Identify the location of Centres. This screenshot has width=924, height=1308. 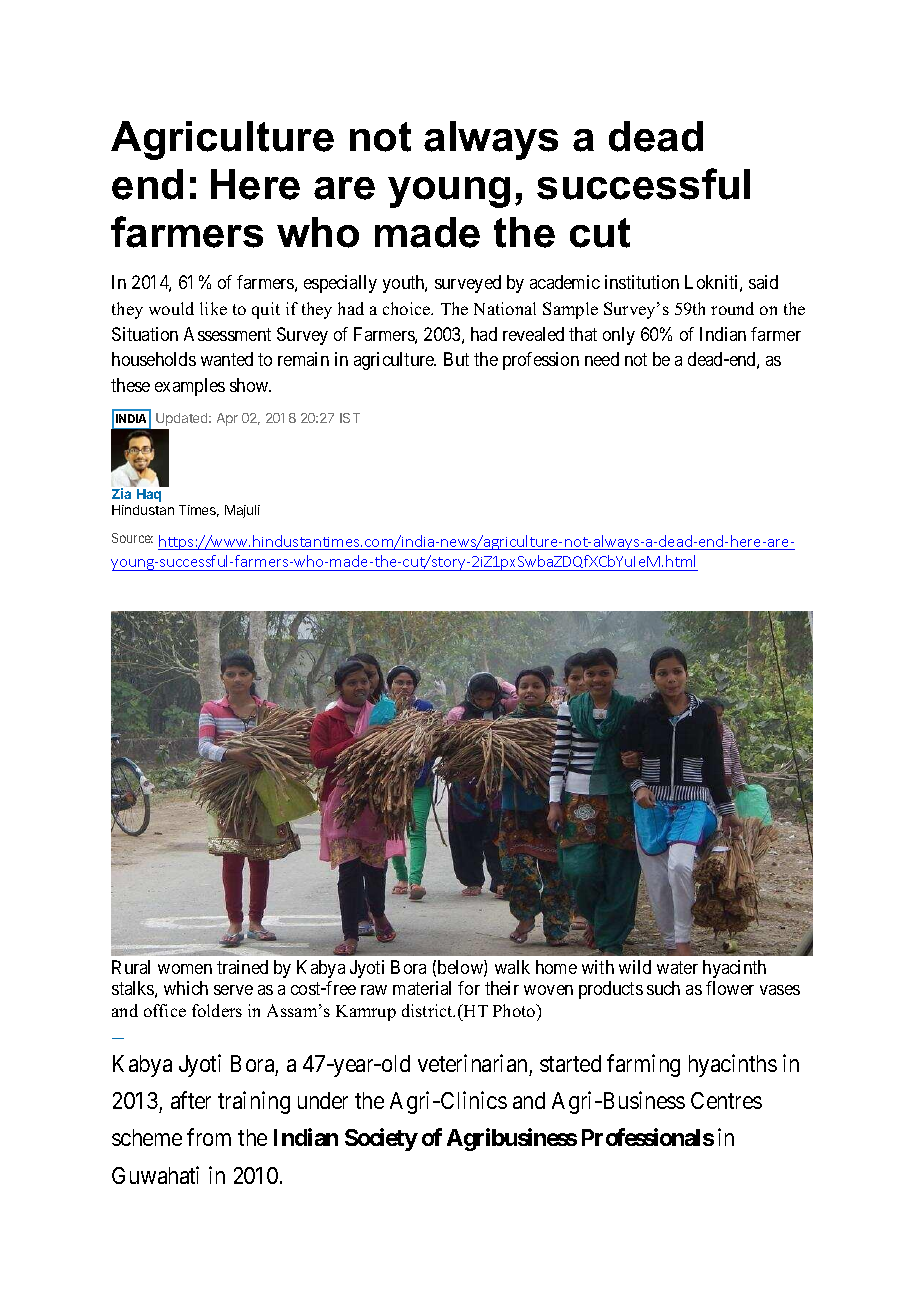
(726, 1100).
